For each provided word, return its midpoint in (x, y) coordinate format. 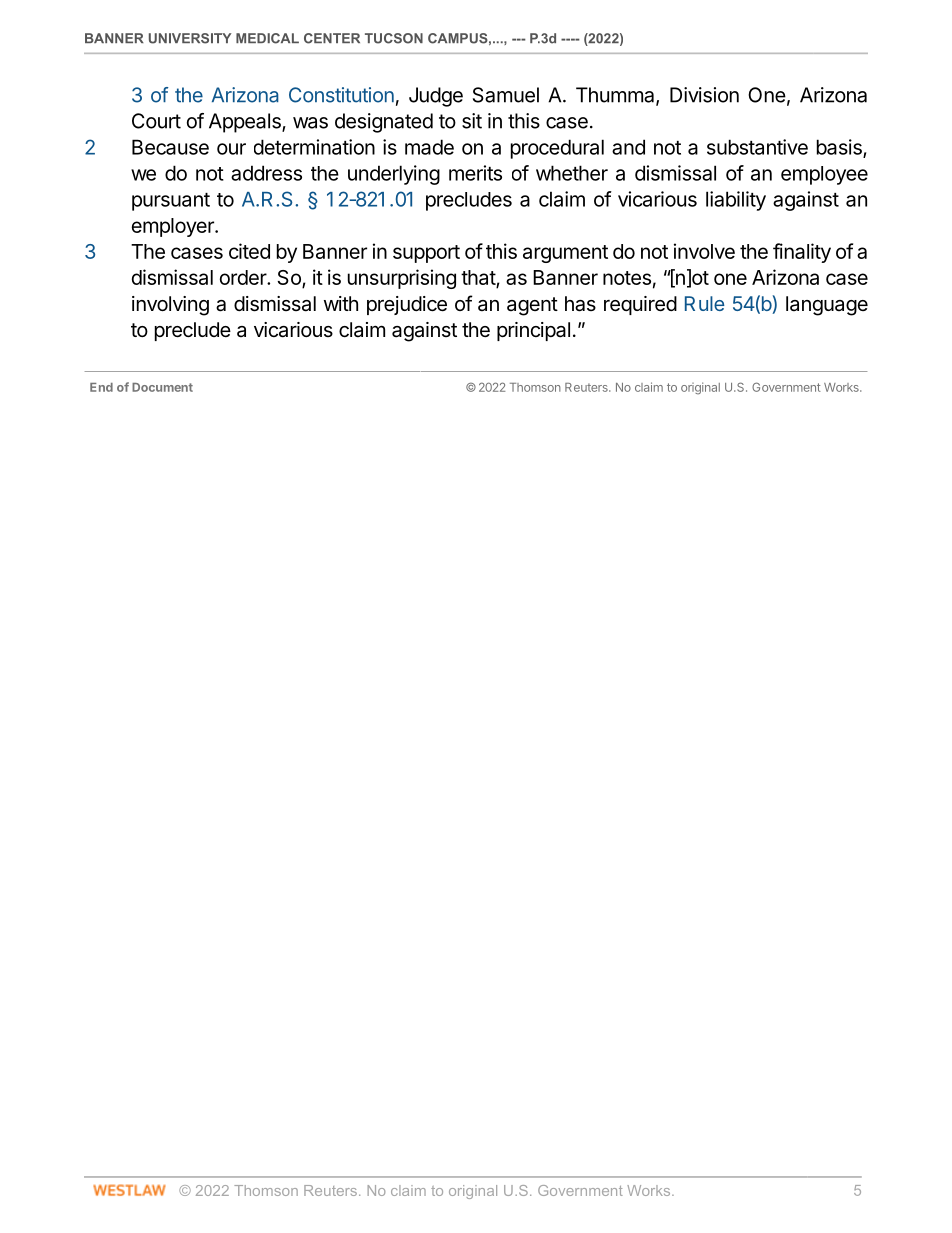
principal (533, 331)
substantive (757, 147)
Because (170, 147)
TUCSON (394, 38)
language (827, 306)
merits (475, 173)
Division (704, 95)
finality (802, 253)
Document (162, 387)
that (479, 279)
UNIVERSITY (190, 38)
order (244, 277)
